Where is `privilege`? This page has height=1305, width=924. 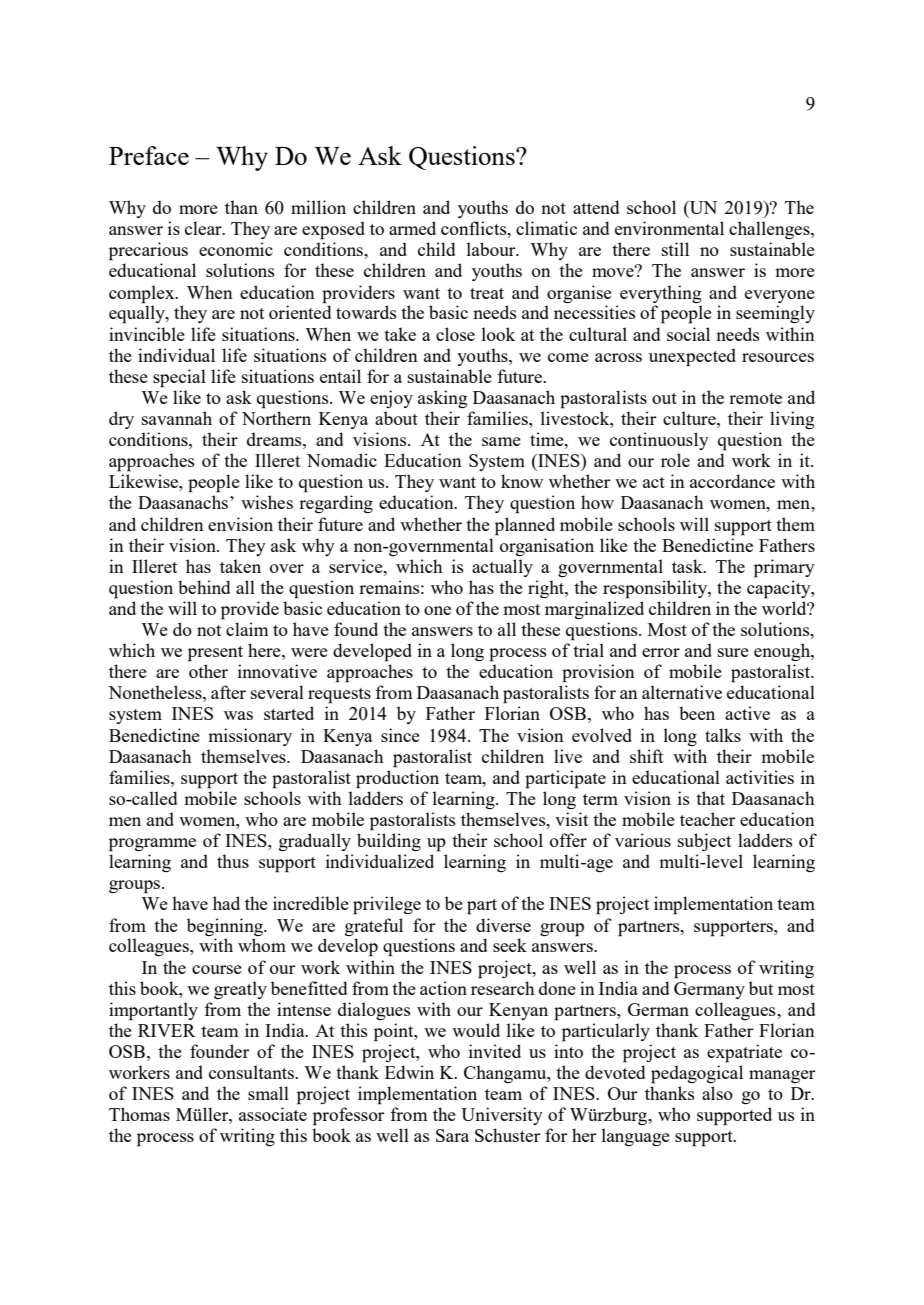 privilege is located at coordinates (387, 905).
